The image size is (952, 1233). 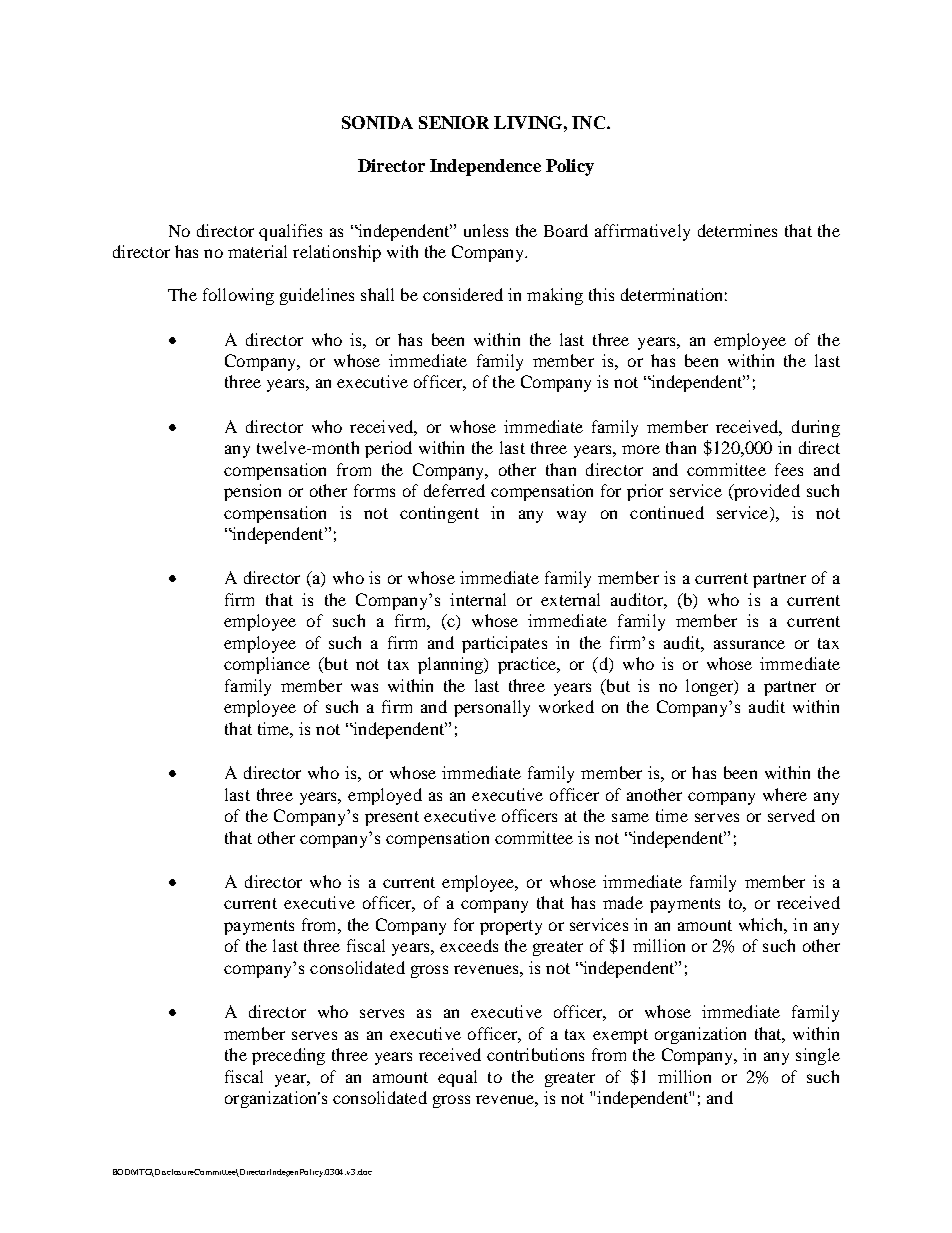 I want to click on where, so click(x=785, y=794).
